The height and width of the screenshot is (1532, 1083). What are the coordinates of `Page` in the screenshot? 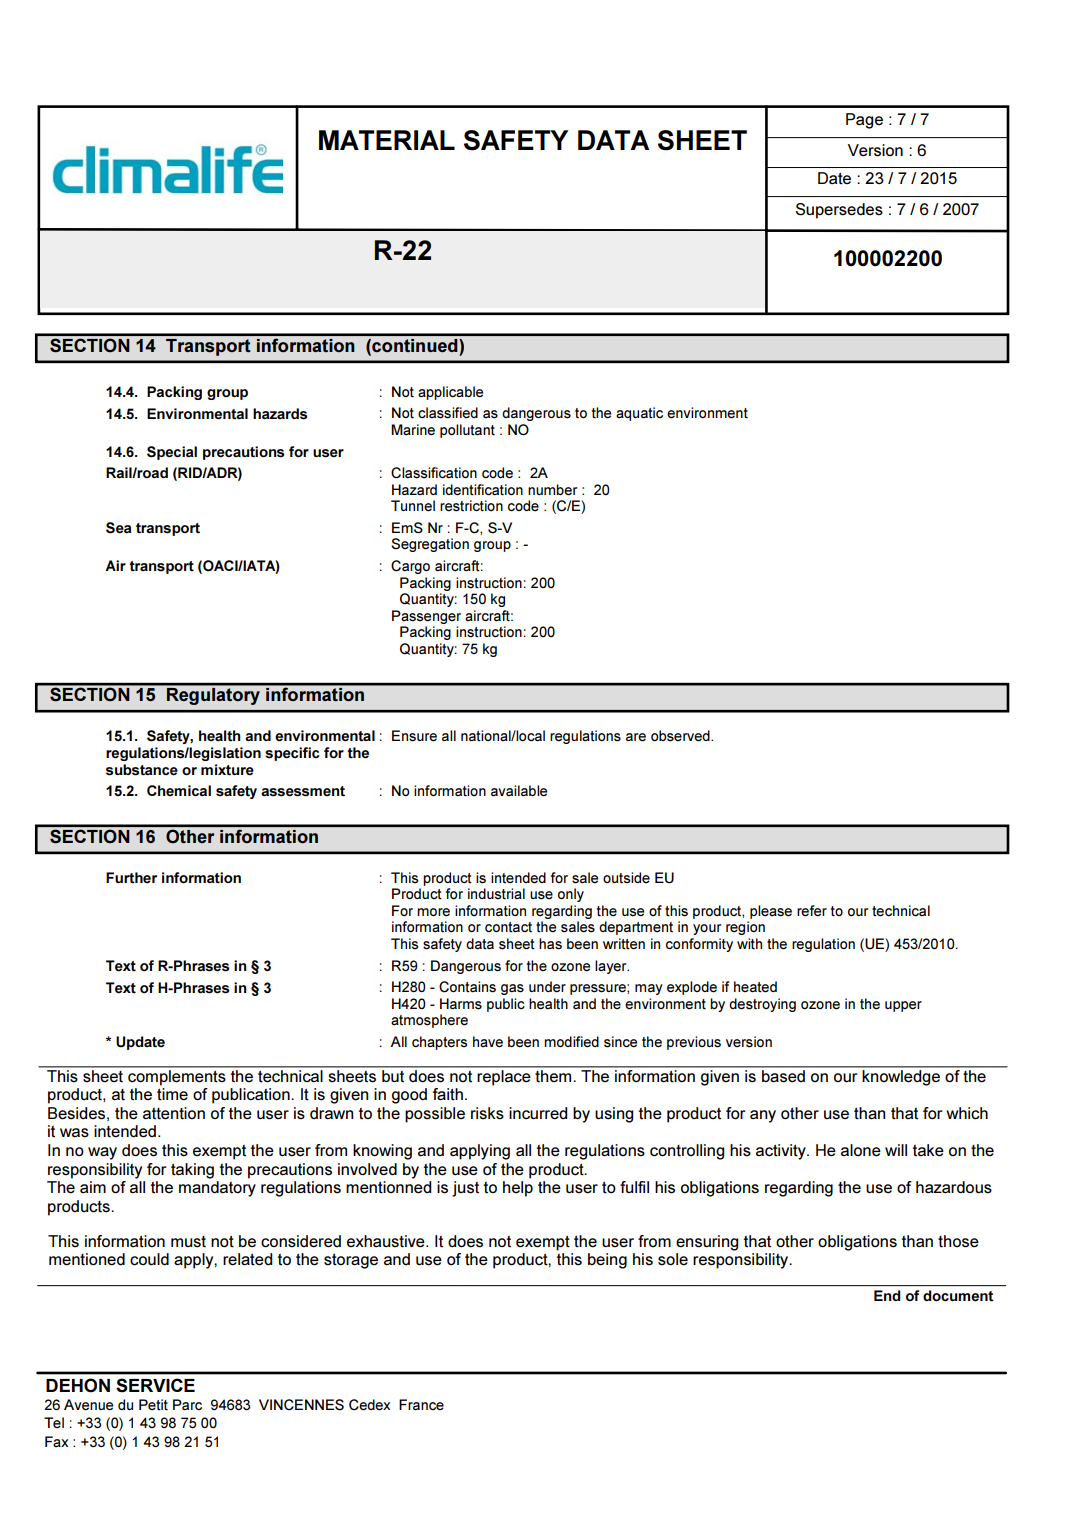 It's located at (864, 121).
